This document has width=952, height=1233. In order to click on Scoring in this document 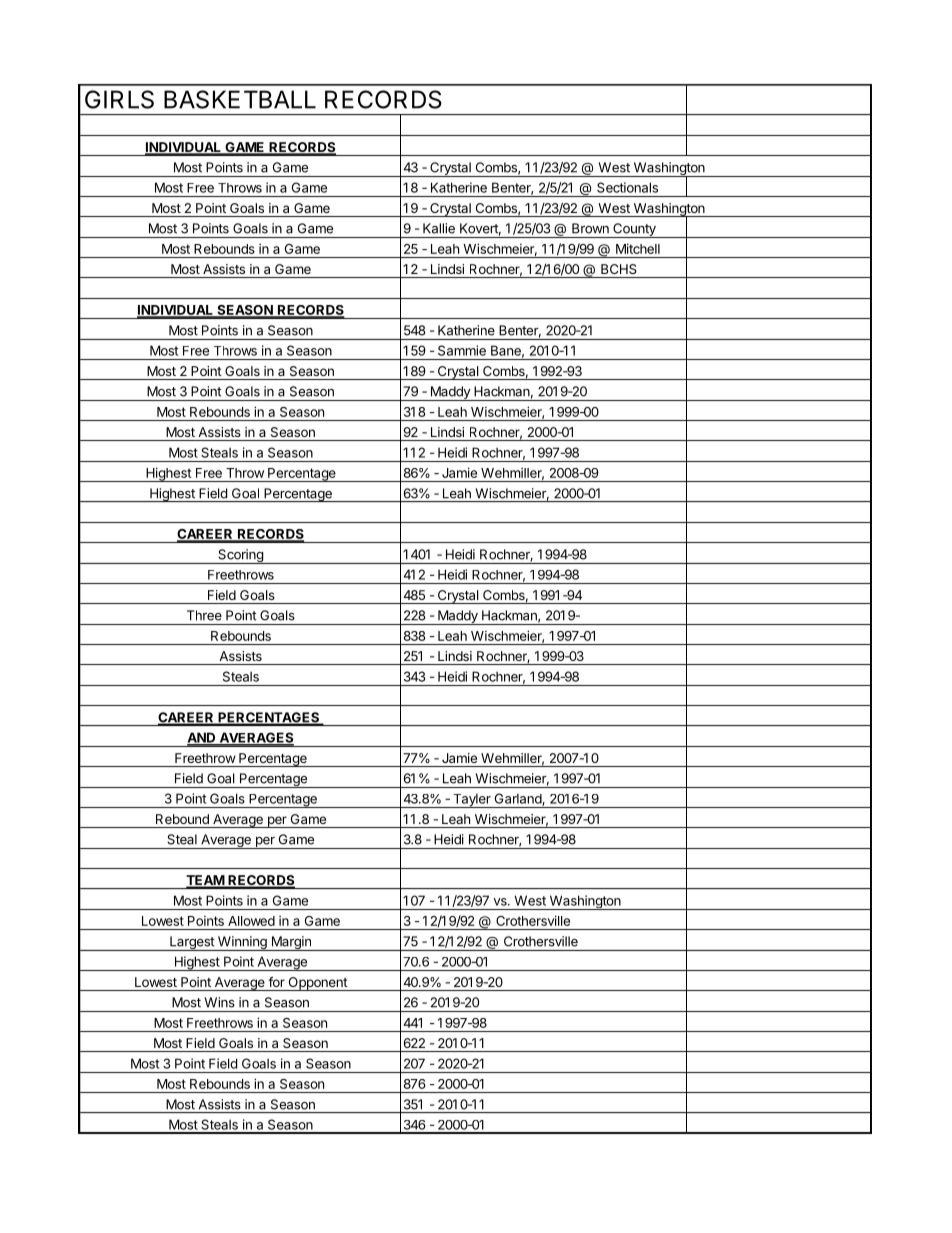, I will do `click(240, 556)`.
